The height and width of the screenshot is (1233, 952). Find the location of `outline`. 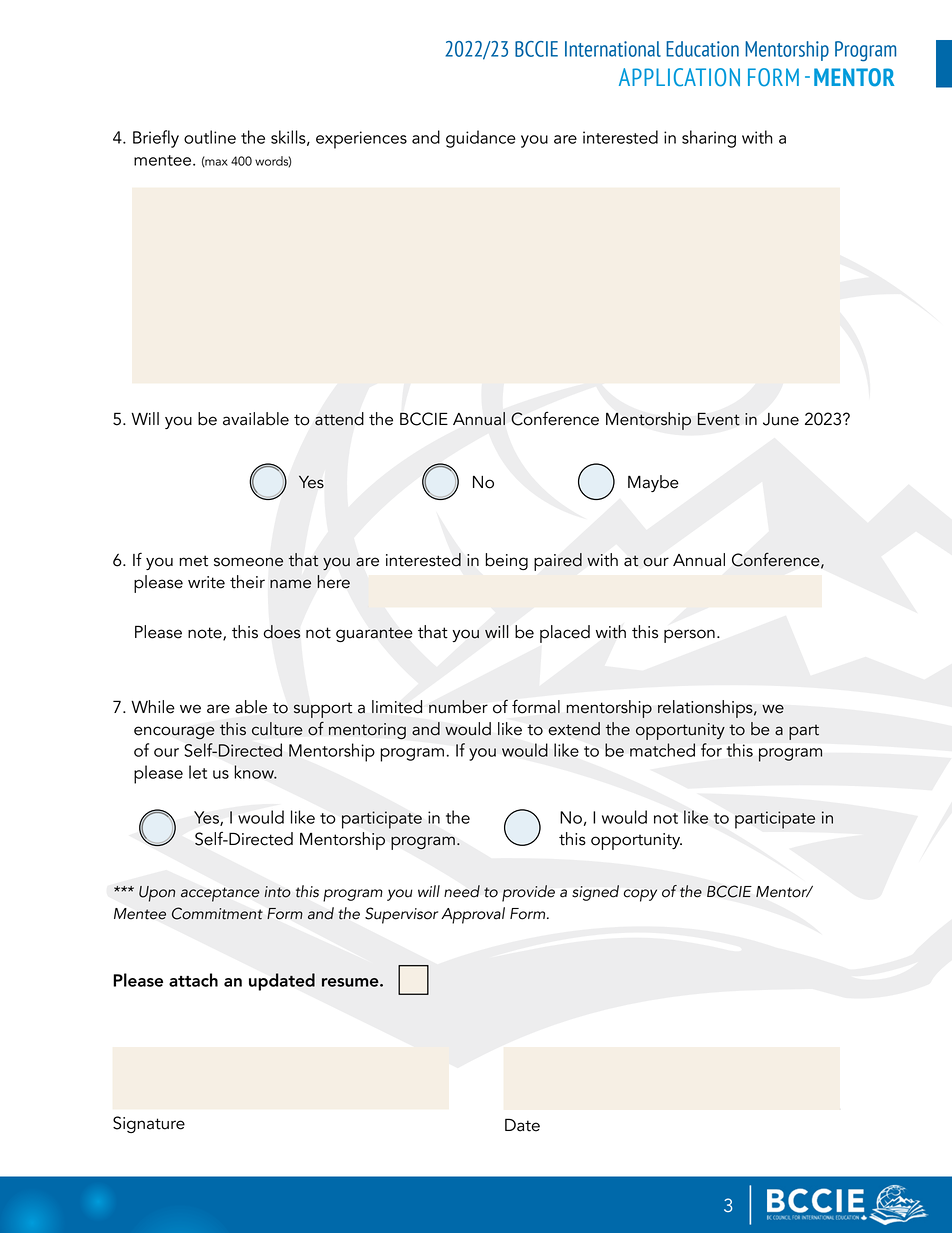

outline is located at coordinates (210, 137).
